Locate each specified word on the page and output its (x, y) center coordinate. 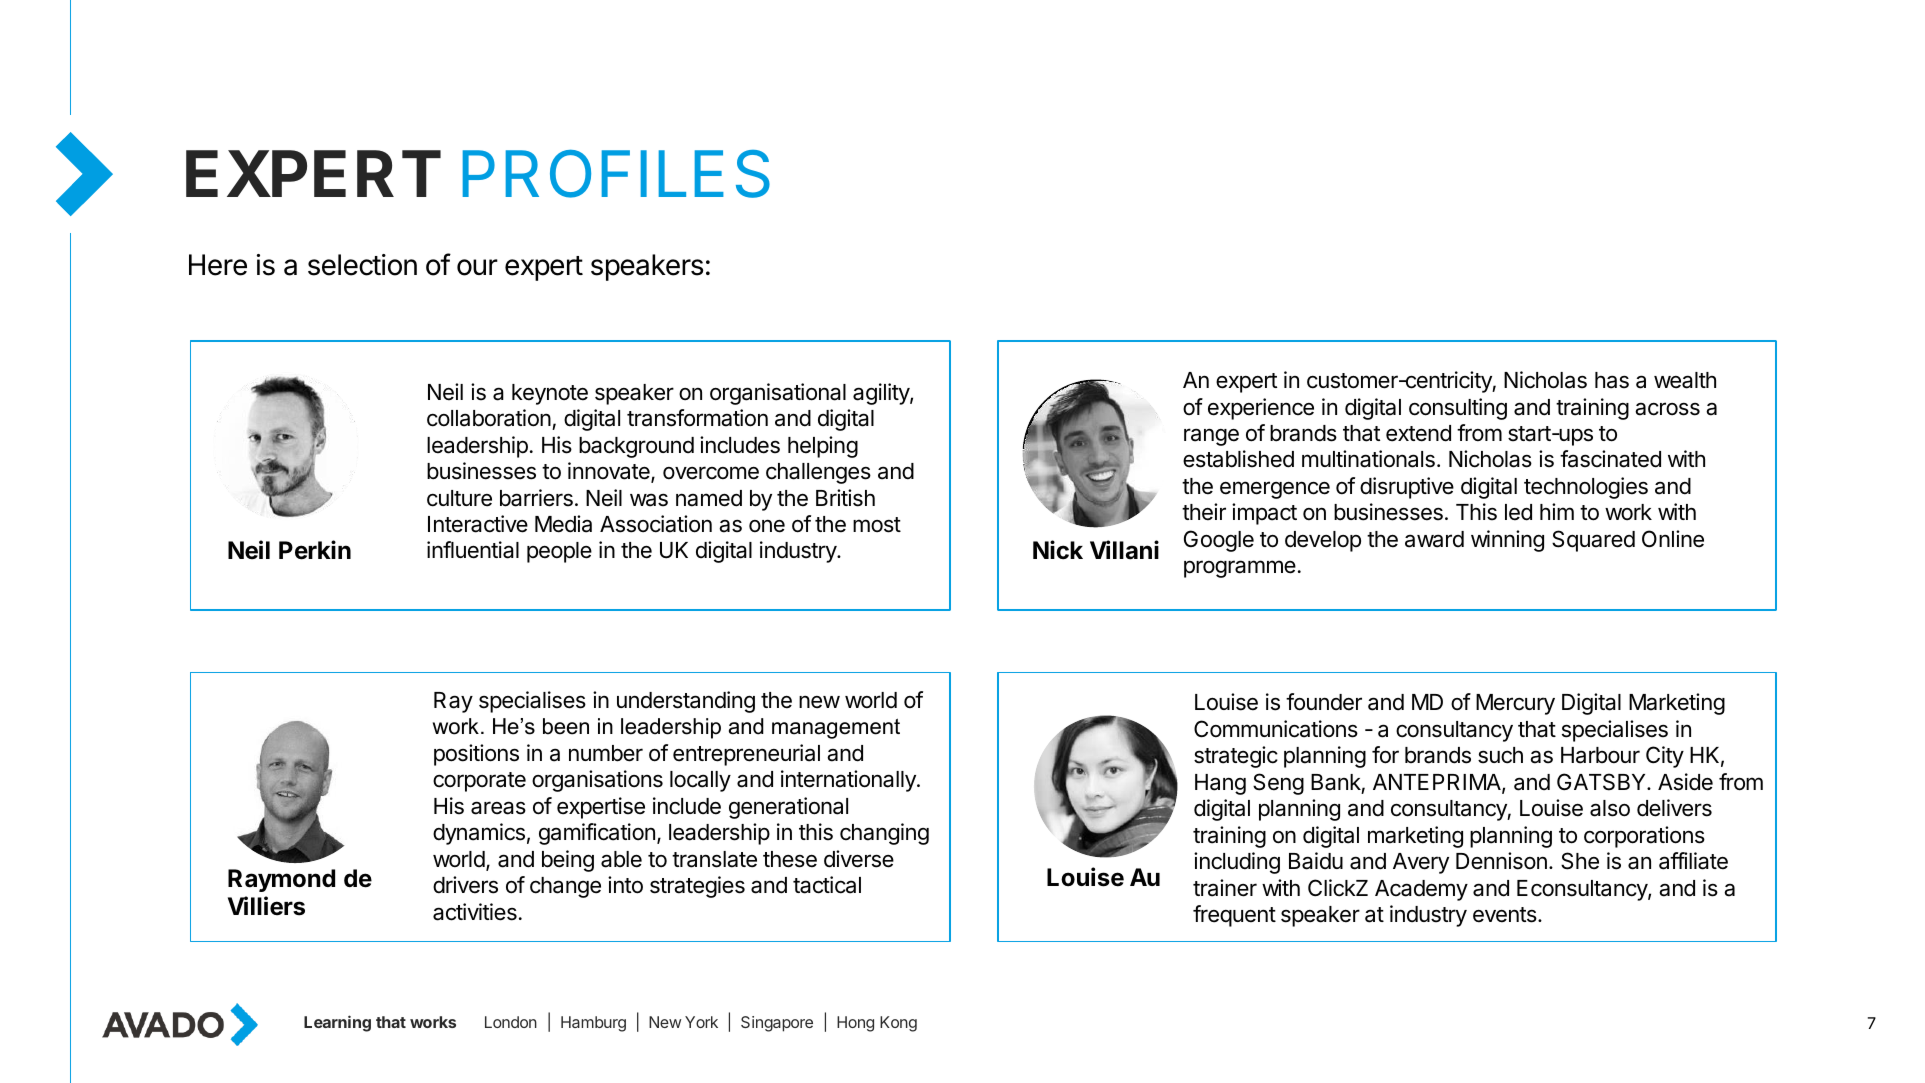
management (836, 728)
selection (362, 265)
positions (476, 755)
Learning (337, 1023)
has (1612, 380)
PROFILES (616, 174)
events (1506, 915)
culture (459, 498)
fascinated (1610, 459)
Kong (898, 1024)
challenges (818, 473)
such (1500, 755)
